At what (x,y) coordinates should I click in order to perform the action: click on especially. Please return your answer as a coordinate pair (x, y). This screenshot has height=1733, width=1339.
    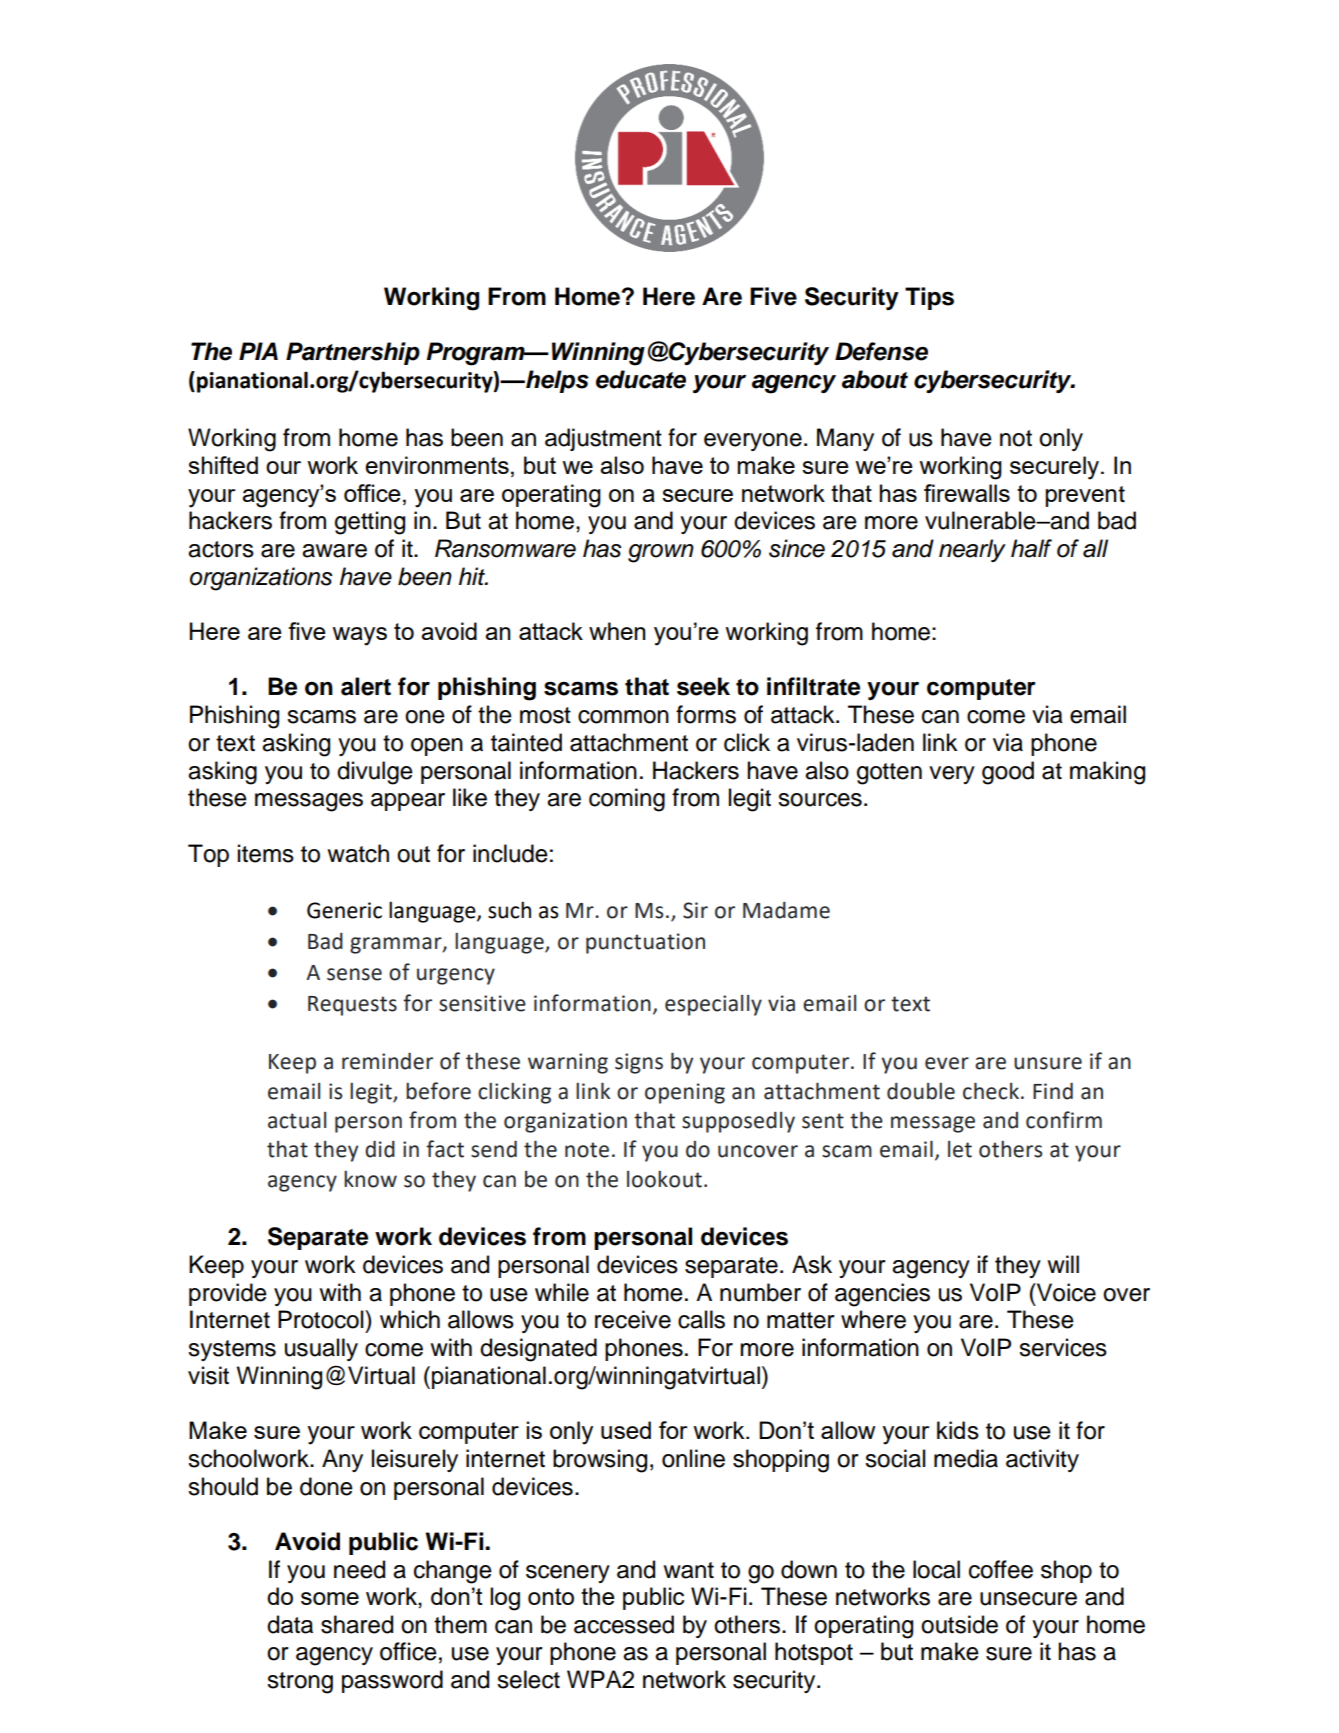
    Looking at the image, I should click on (713, 1005).
